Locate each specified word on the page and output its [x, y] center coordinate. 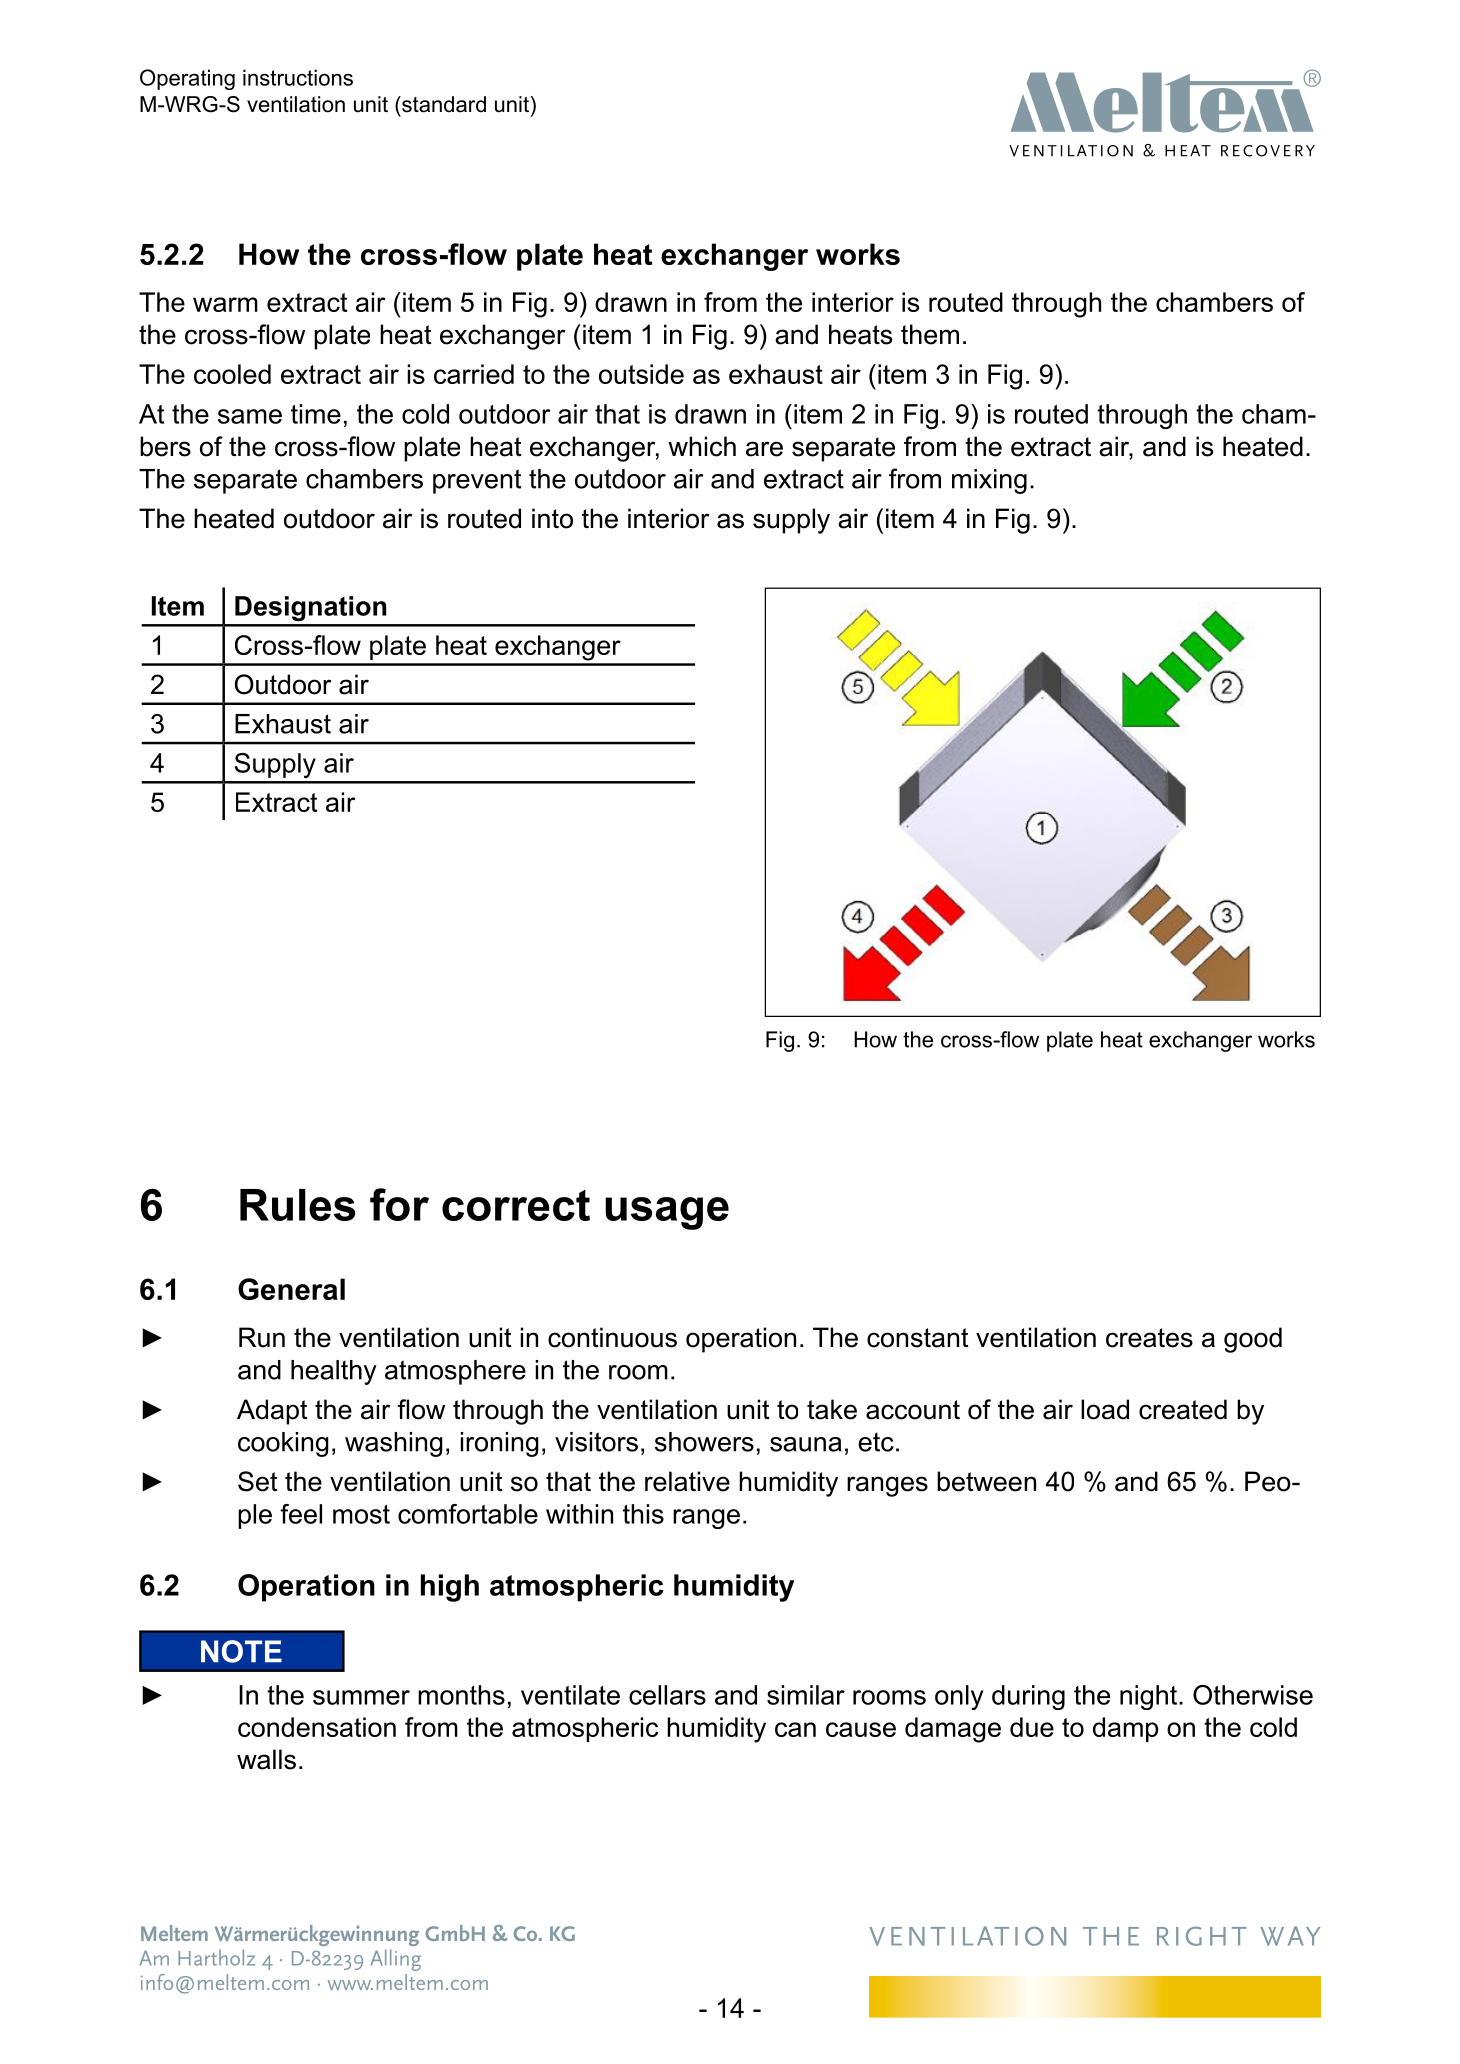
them [930, 334]
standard [443, 104]
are [764, 449]
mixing [989, 481]
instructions [298, 77]
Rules [297, 1205]
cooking [283, 1444]
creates [1149, 1338]
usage [667, 1213]
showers [704, 1442]
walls [266, 1759]
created [1183, 1409]
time [316, 414]
